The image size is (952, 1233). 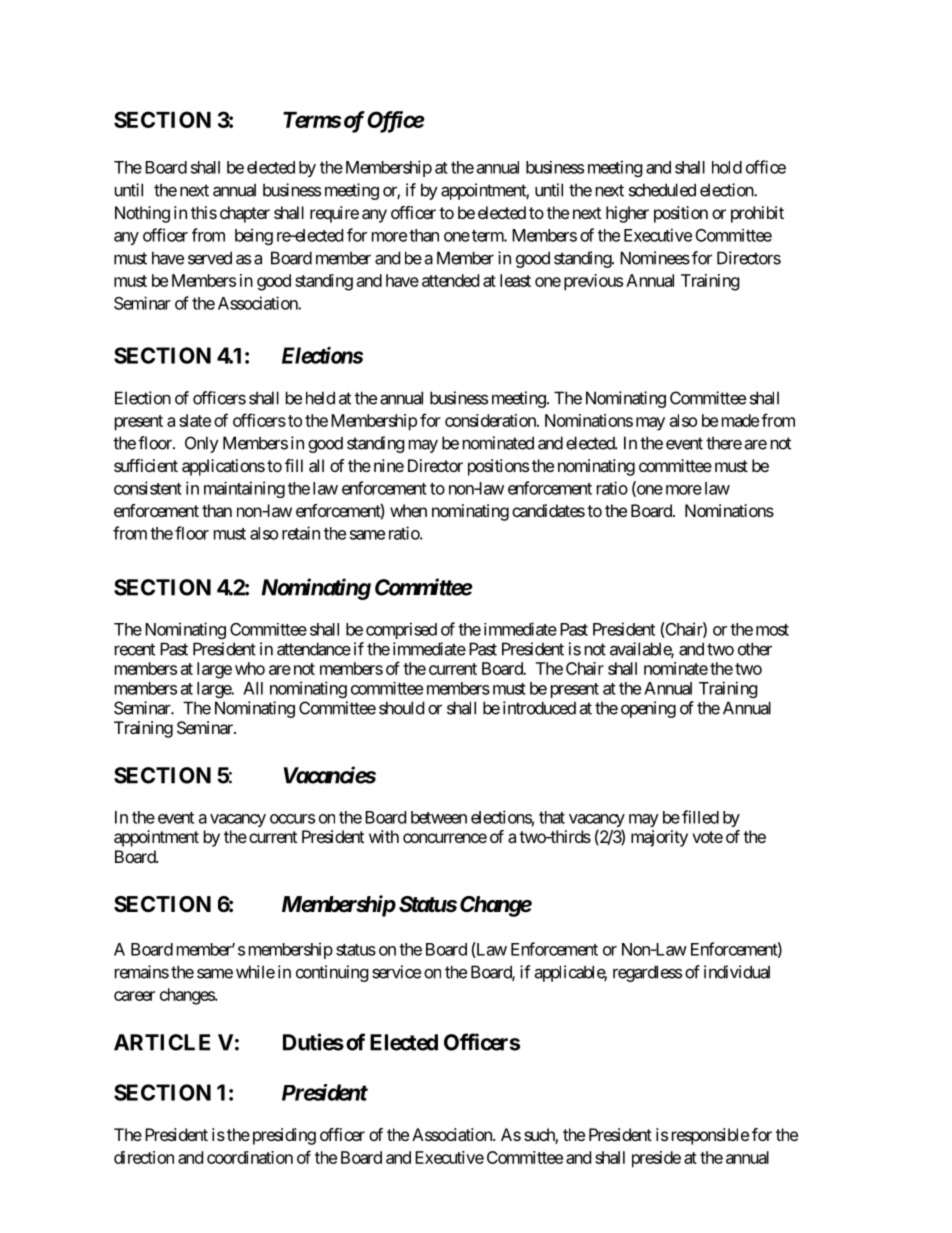 I want to click on chapter, so click(x=245, y=214).
